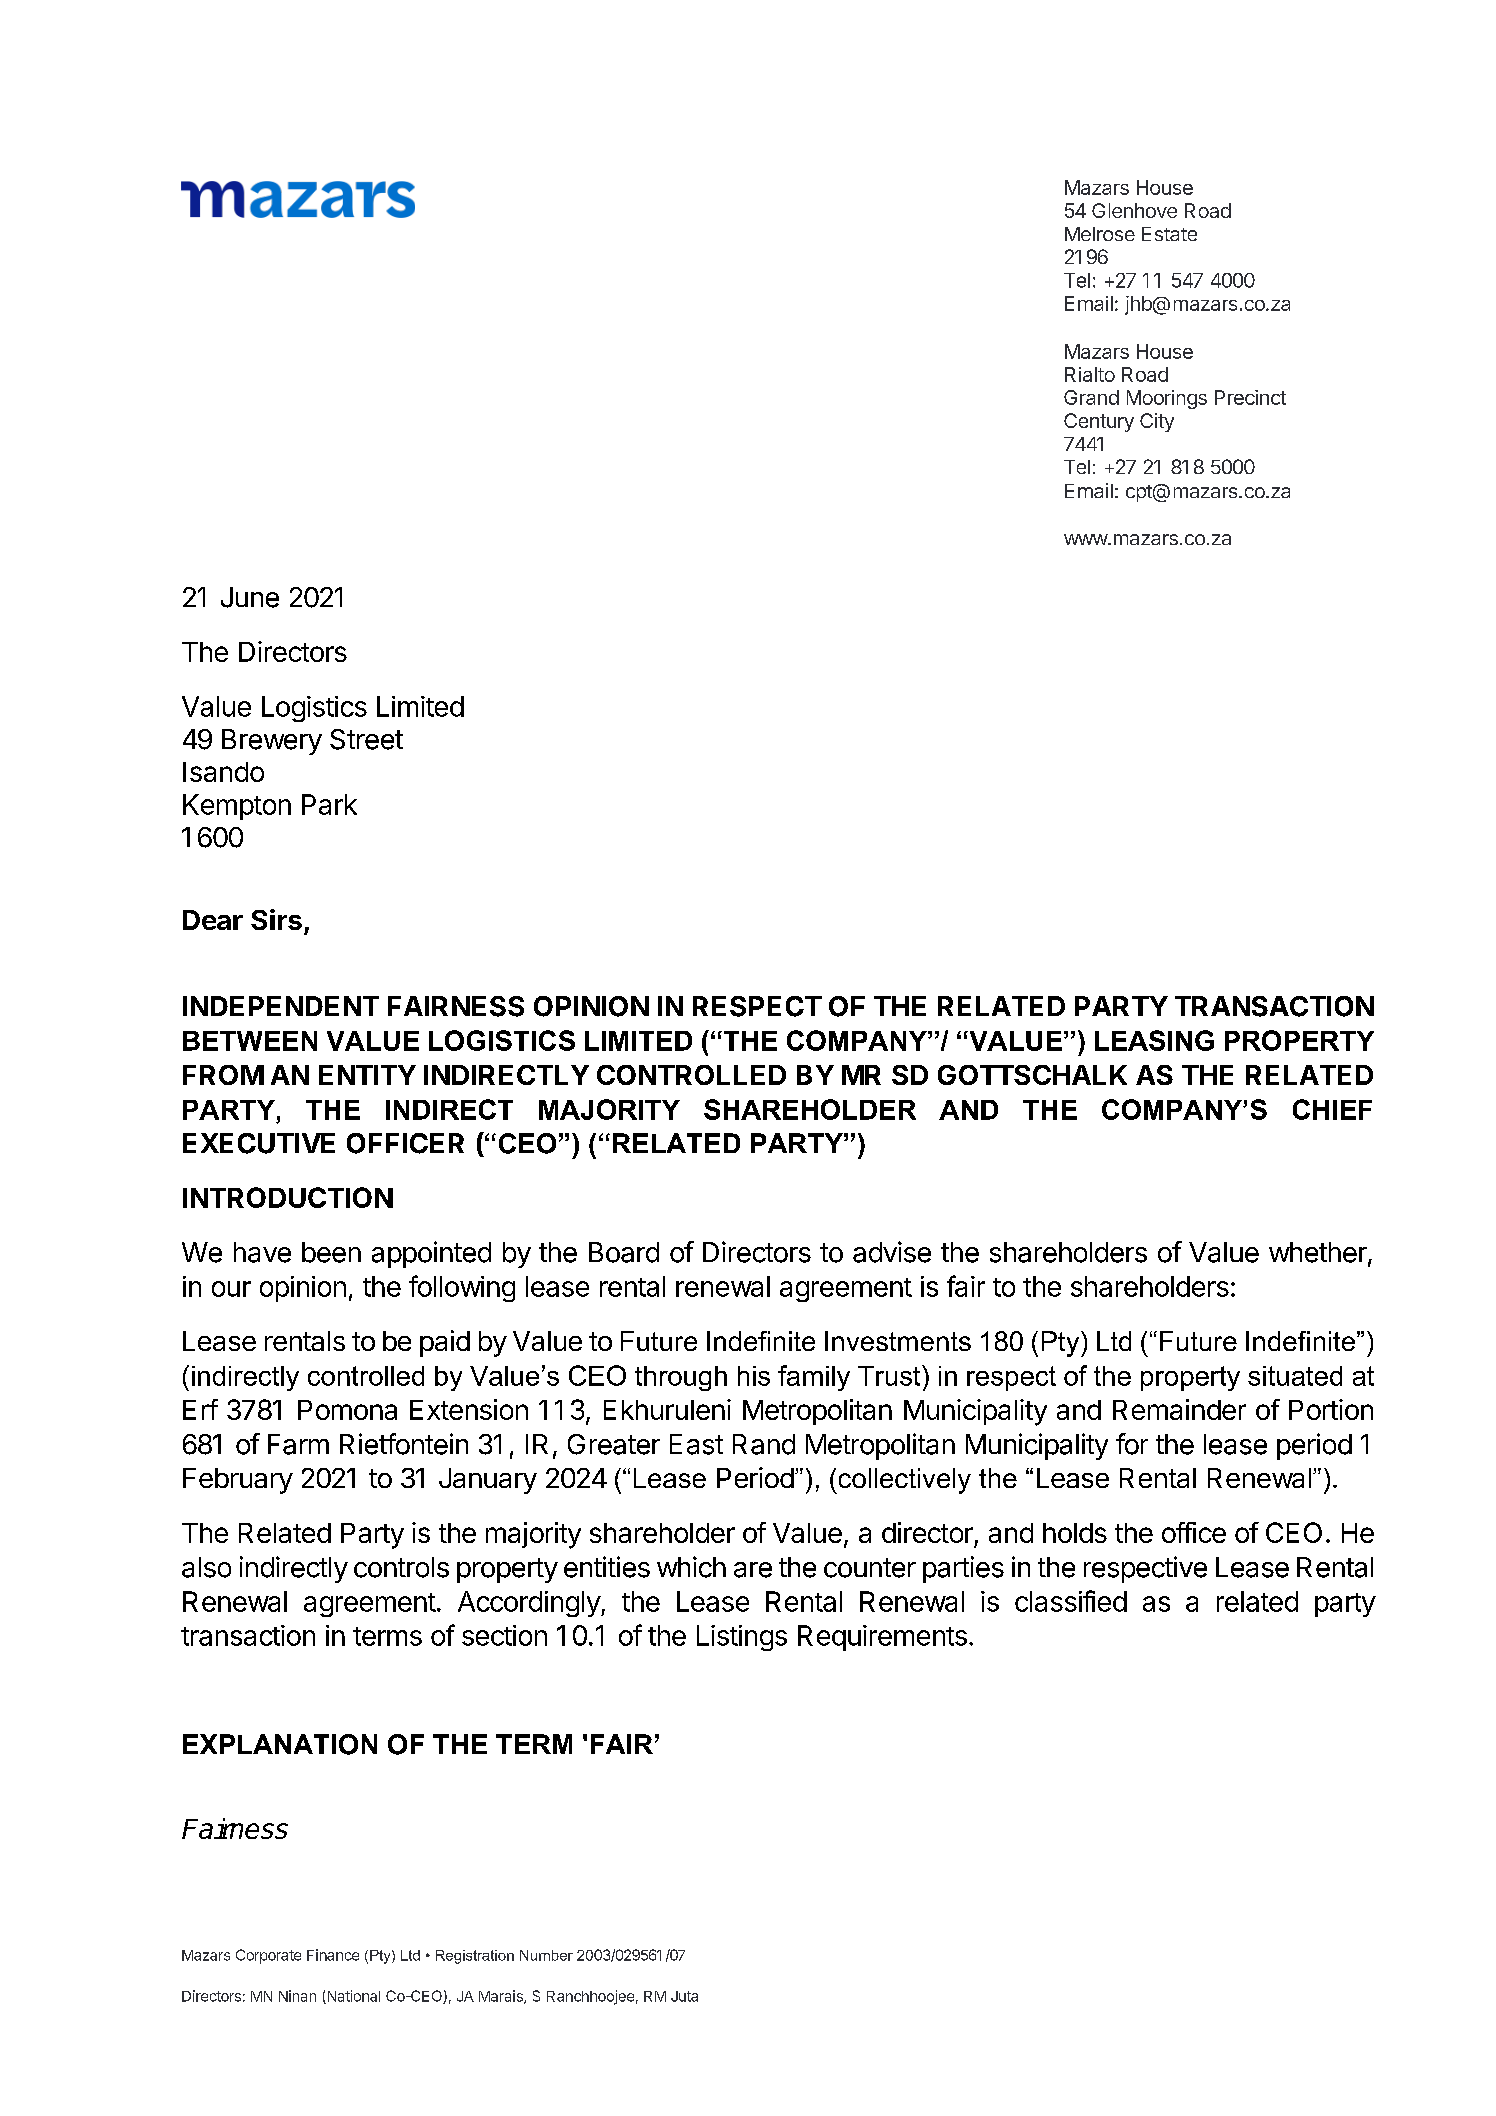  What do you see at coordinates (546, 1955) in the screenshot?
I see `Number` at bounding box center [546, 1955].
